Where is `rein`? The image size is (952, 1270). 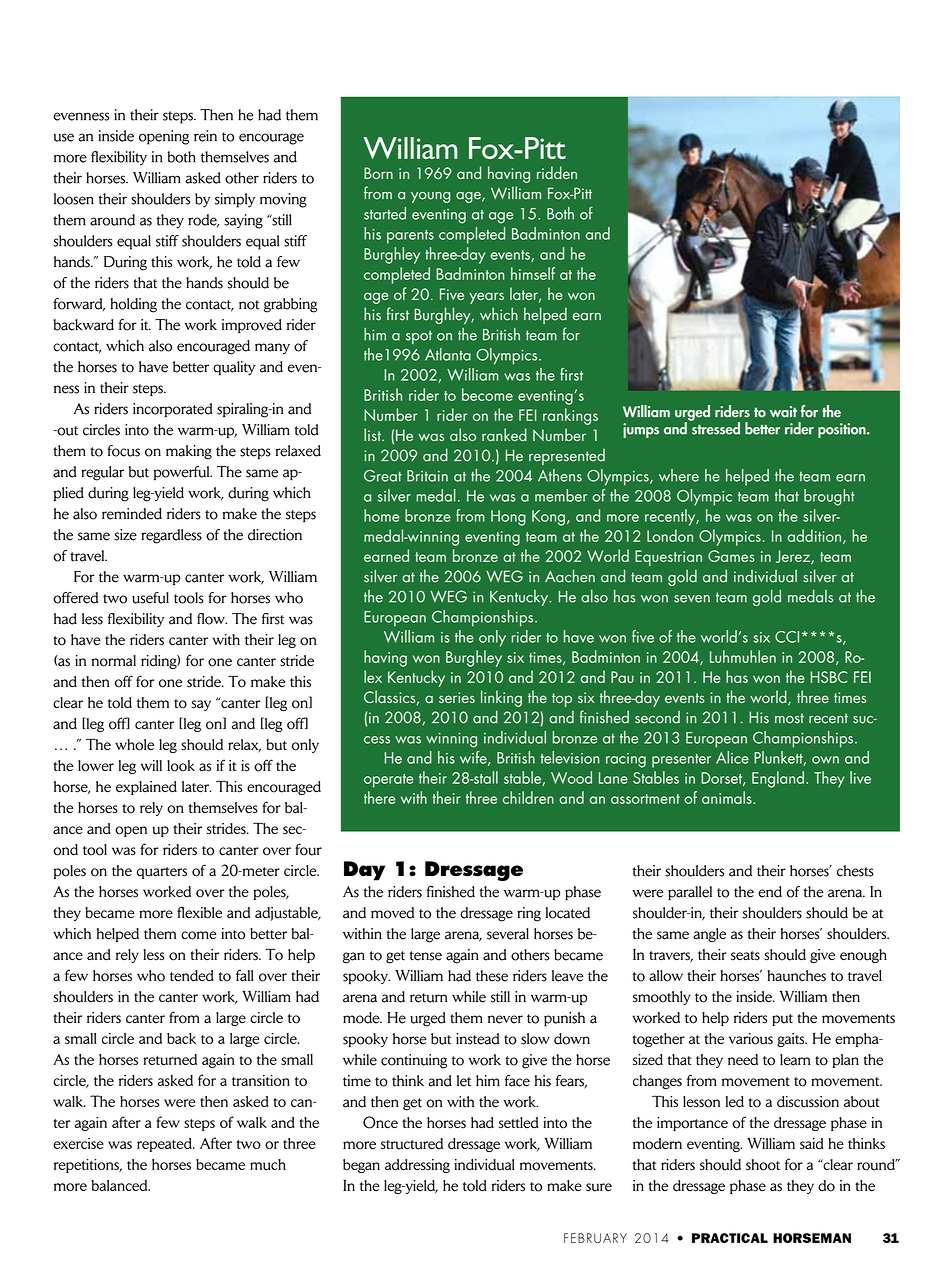
rein is located at coordinates (205, 136).
